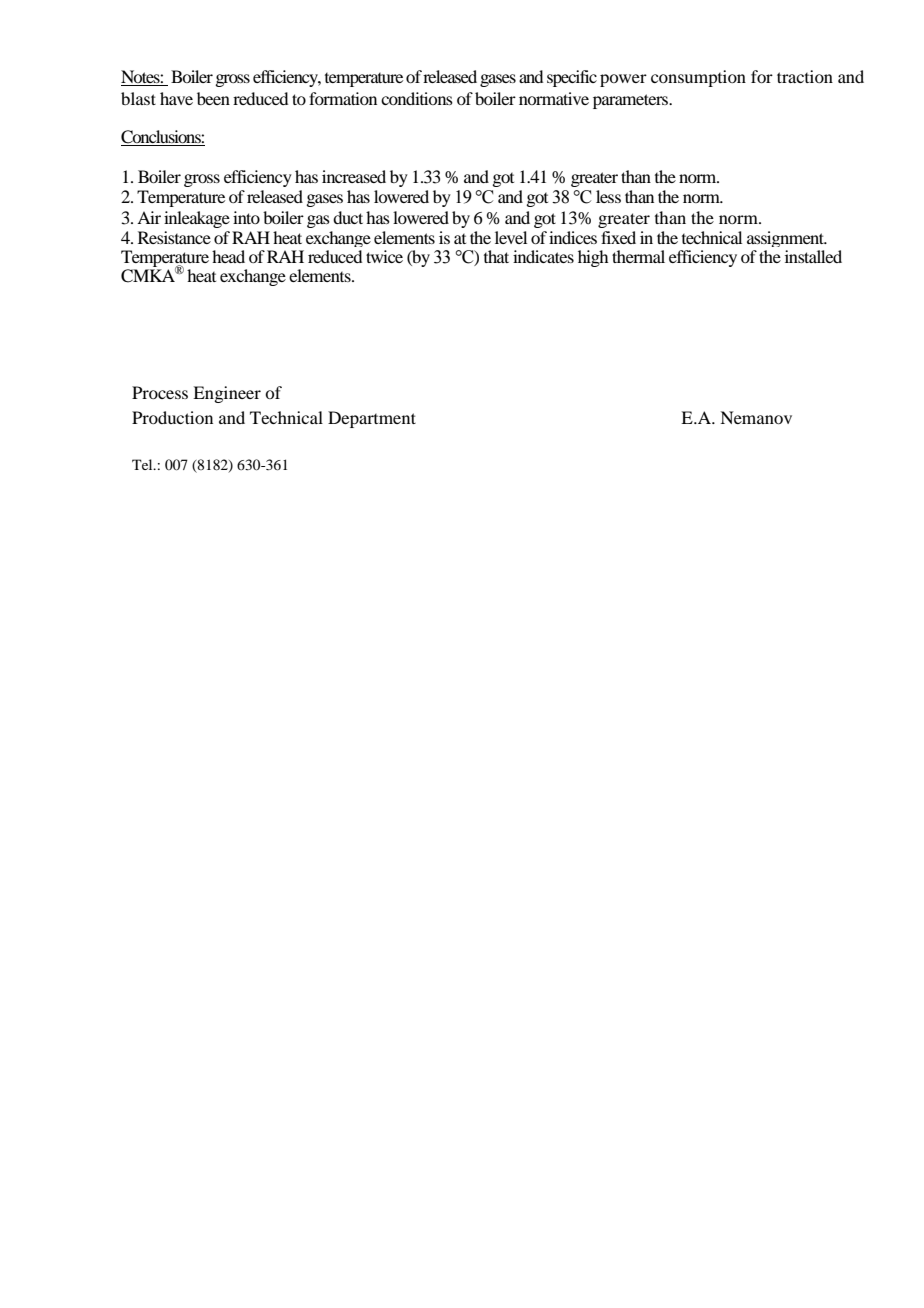 Image resolution: width=924 pixels, height=1308 pixels. What do you see at coordinates (786, 239) in the document?
I see `assignment` at bounding box center [786, 239].
